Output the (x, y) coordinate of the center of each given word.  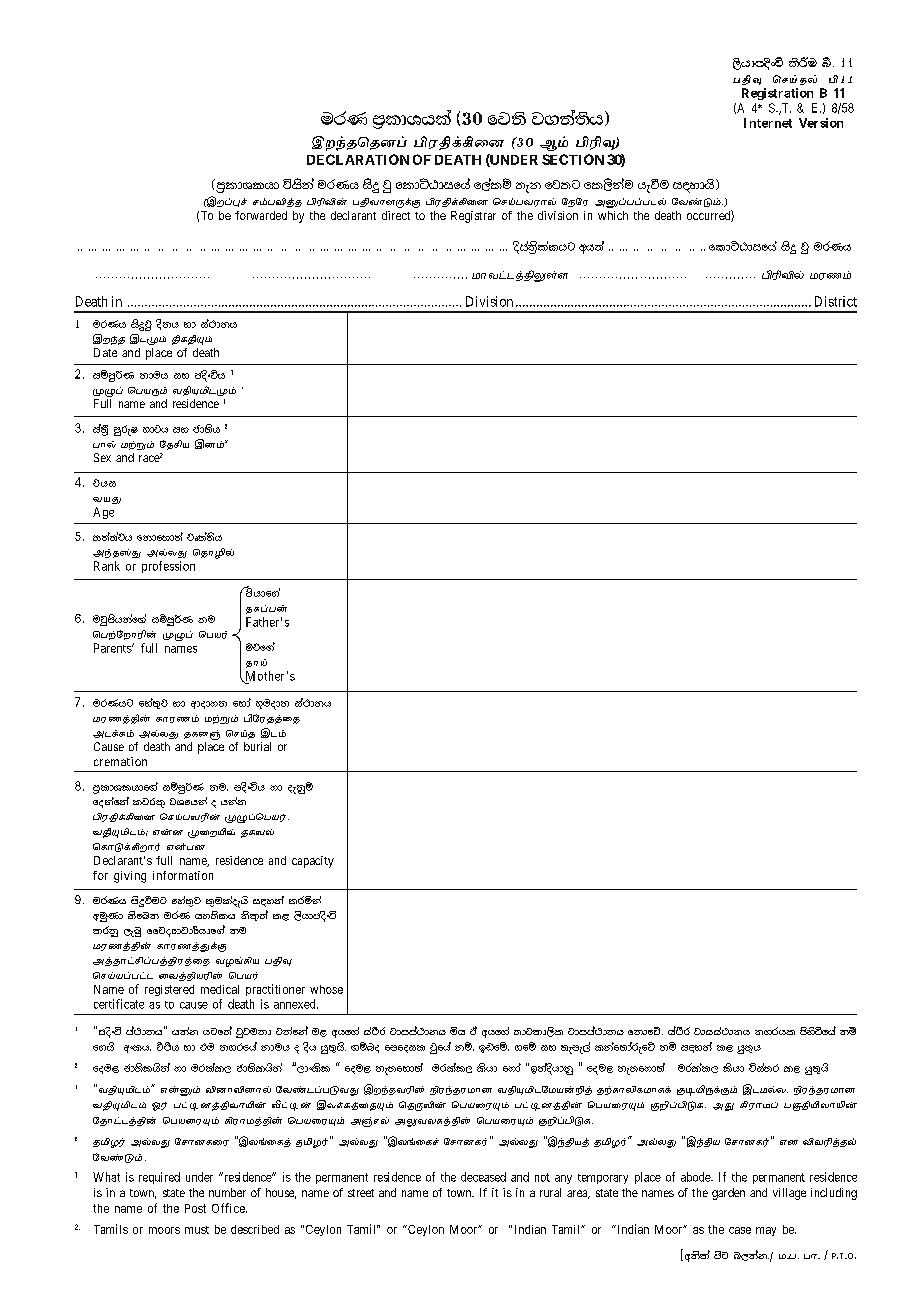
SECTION (573, 159)
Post (195, 1208)
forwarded (261, 215)
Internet (768, 123)
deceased (483, 1177)
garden (728, 1194)
